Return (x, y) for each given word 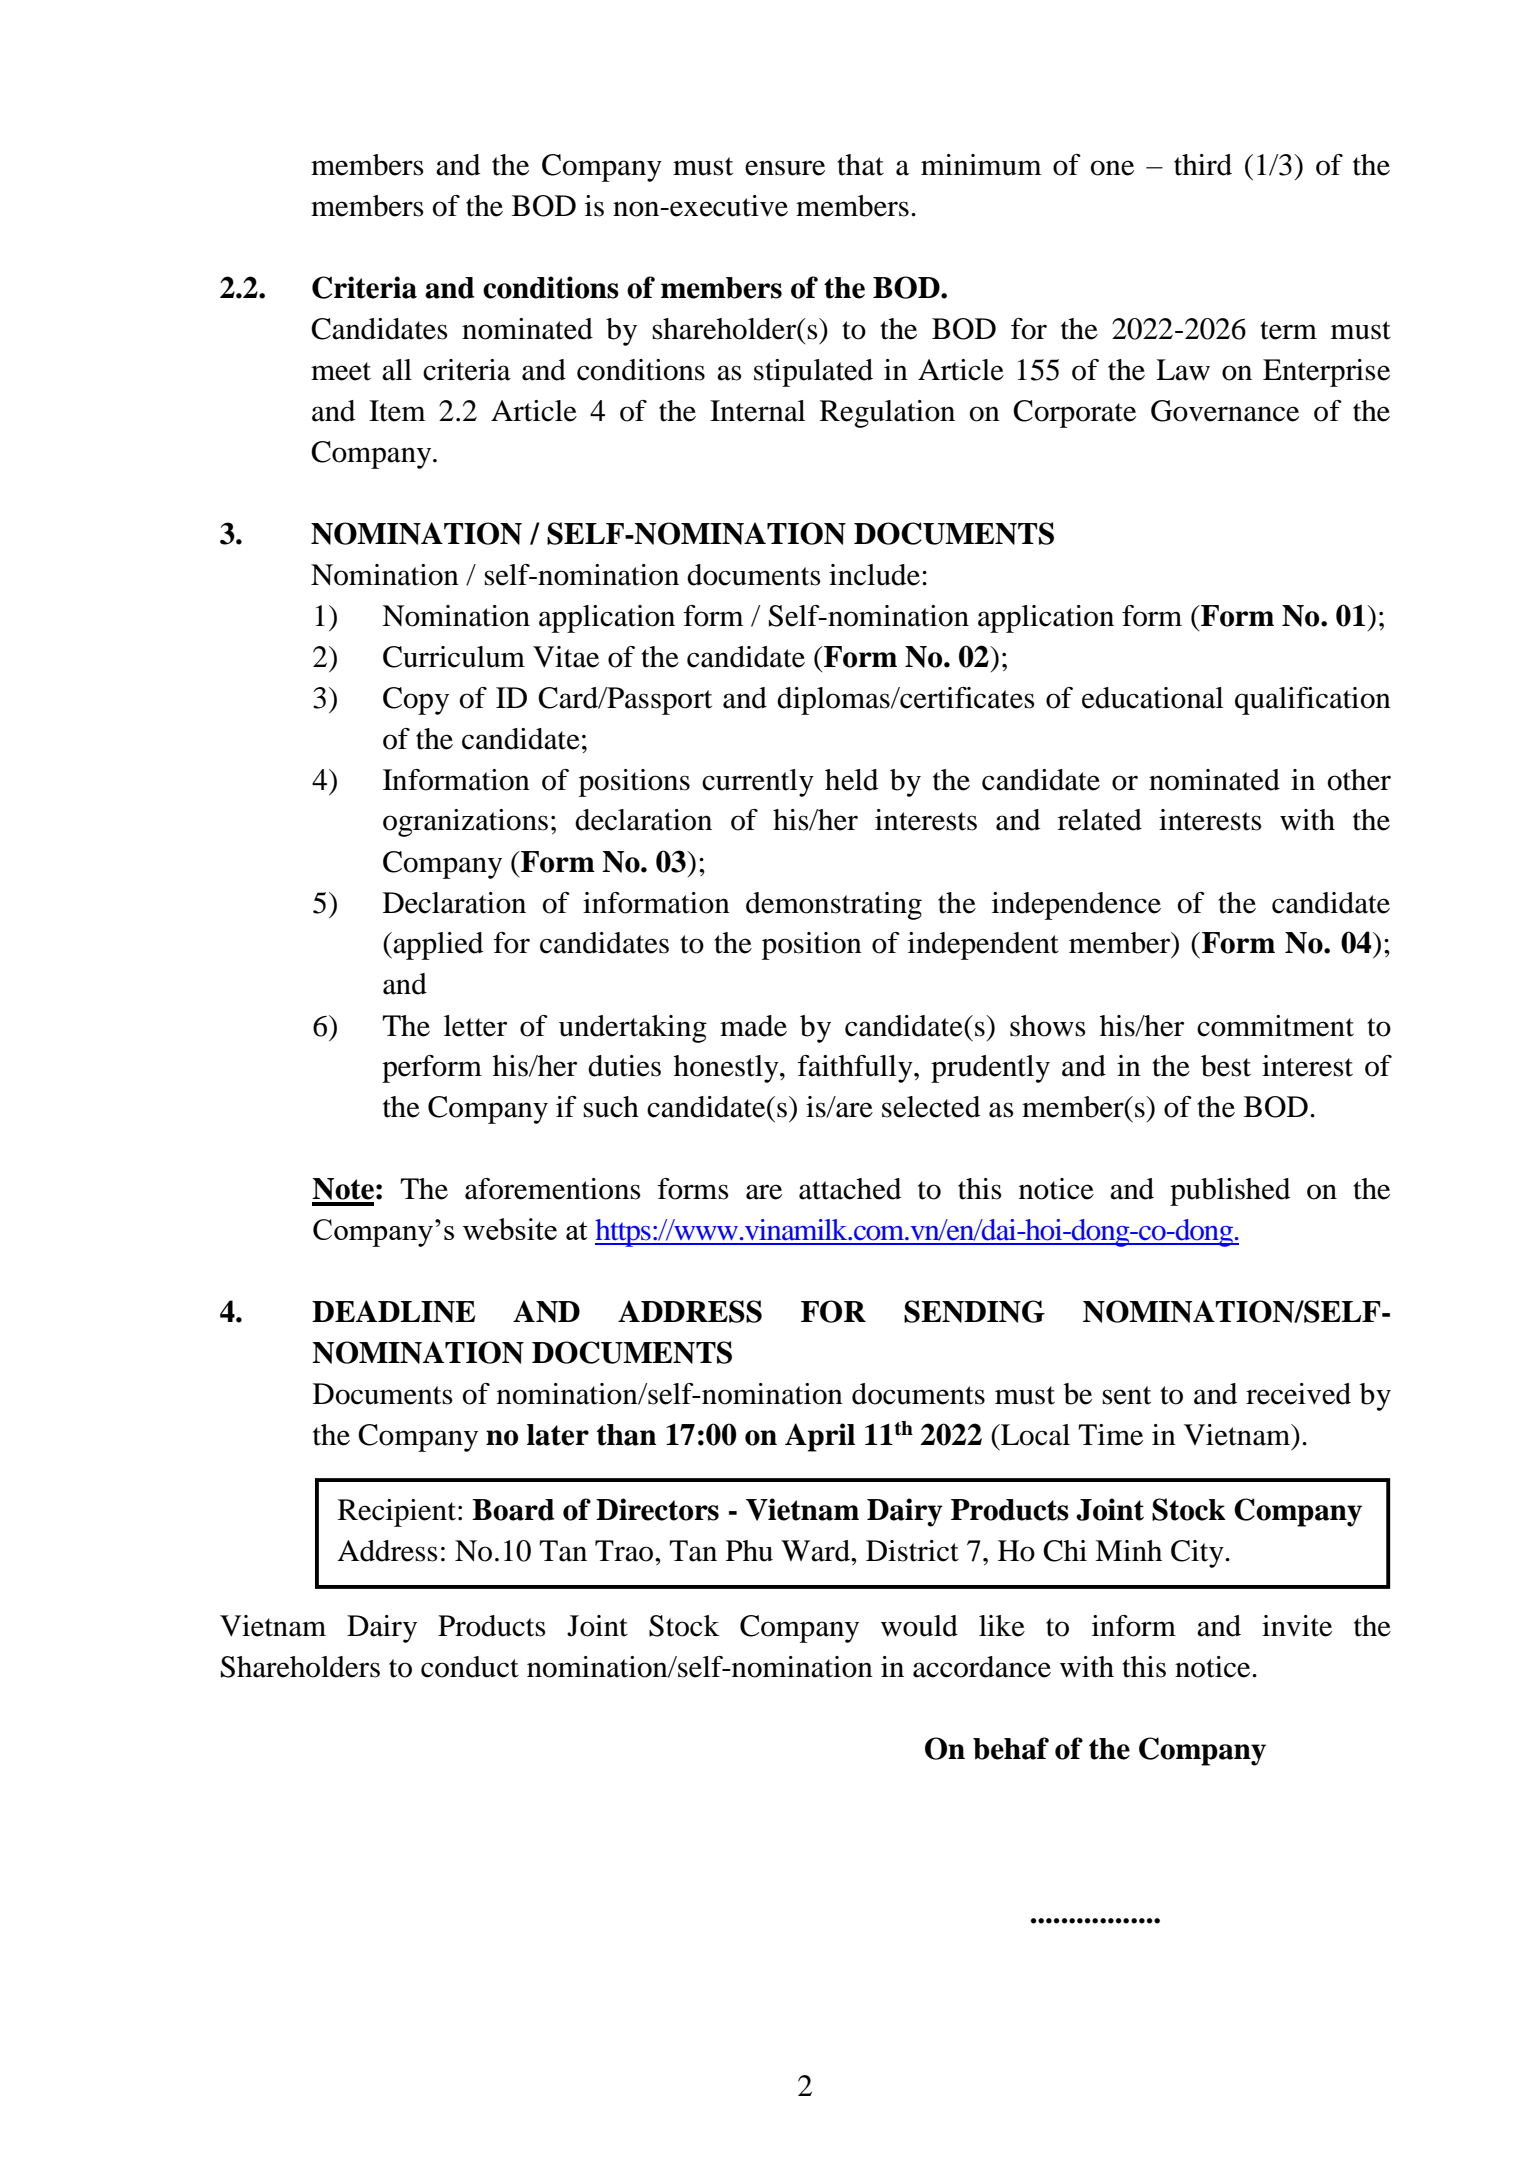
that (860, 165)
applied (437, 946)
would (919, 1626)
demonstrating (834, 906)
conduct (470, 1667)
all (397, 370)
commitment (1275, 1026)
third (1203, 165)
